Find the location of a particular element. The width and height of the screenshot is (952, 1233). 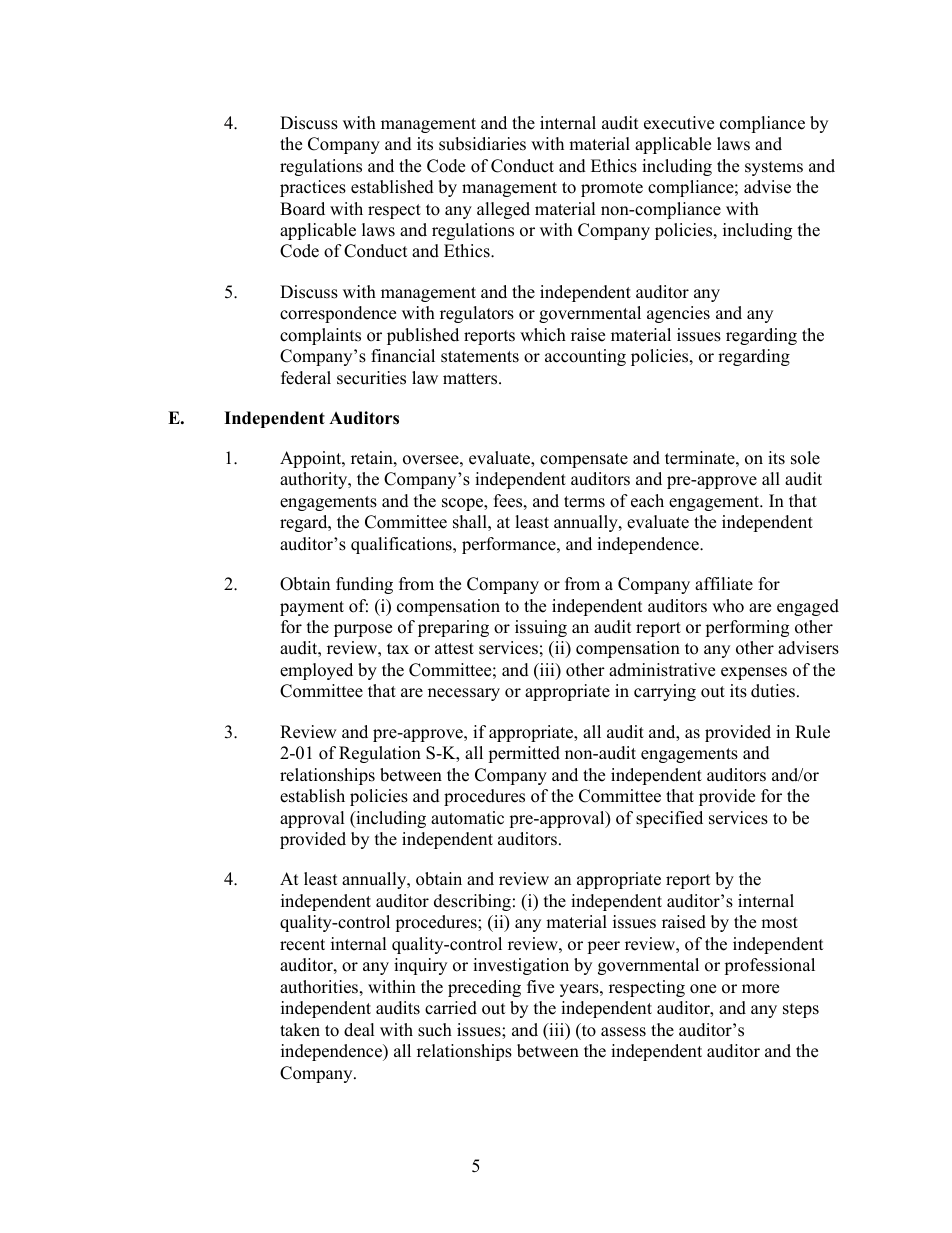

more is located at coordinates (760, 989).
